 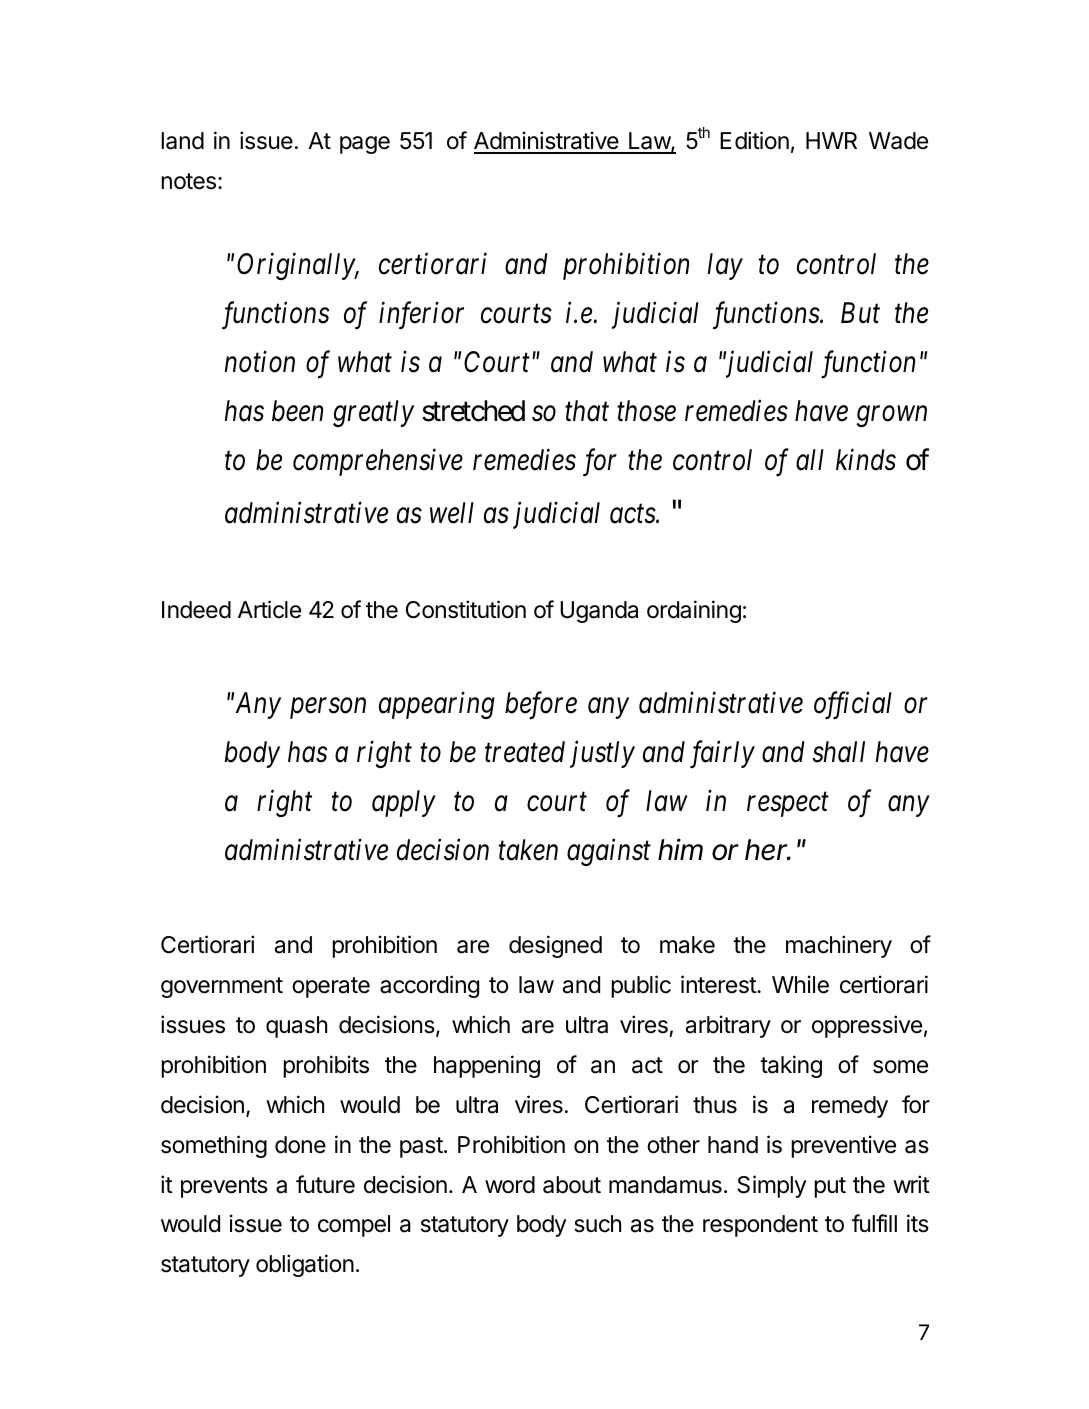 What do you see at coordinates (188, 181) in the screenshot?
I see `notes` at bounding box center [188, 181].
